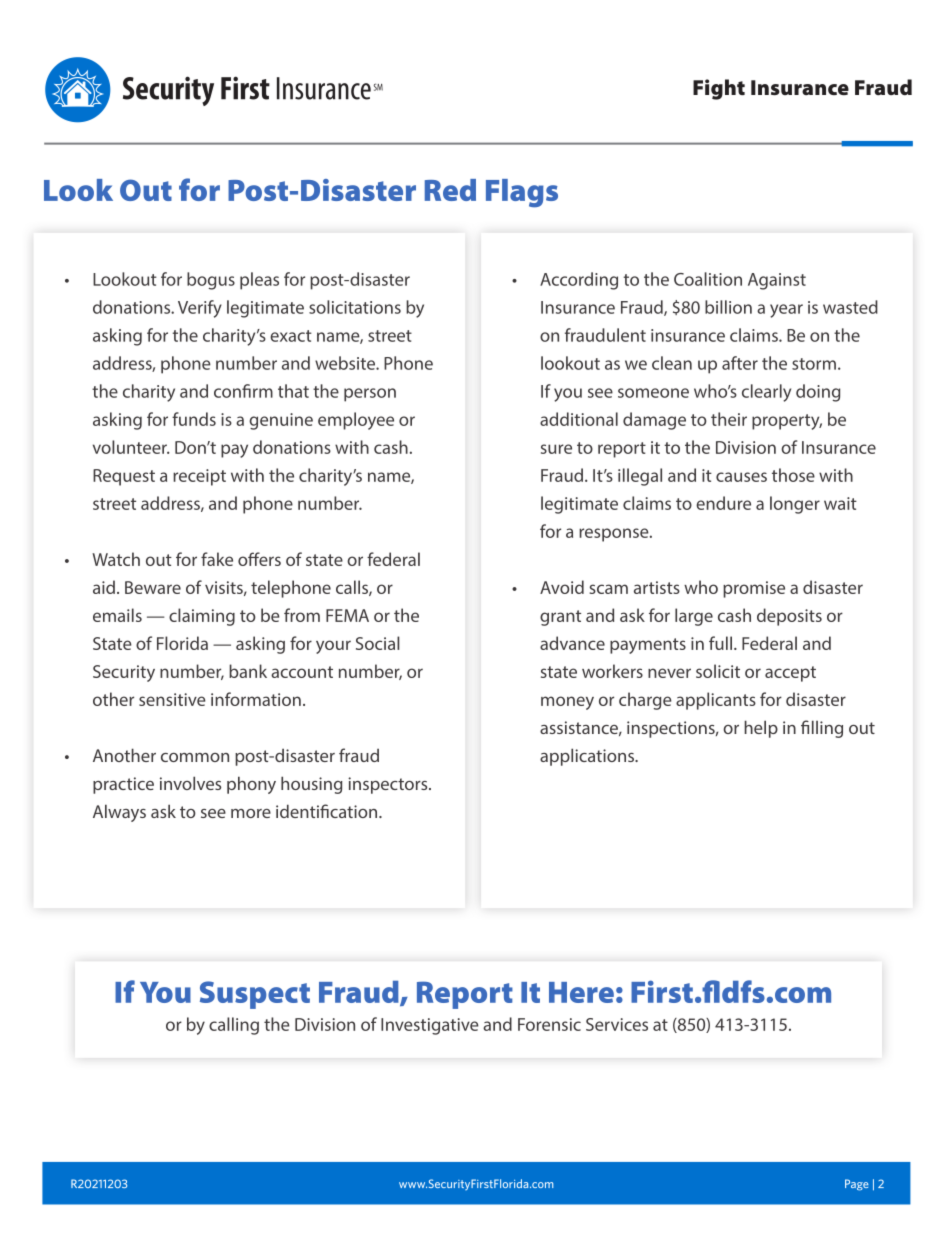 The width and height of the screenshot is (952, 1233). What do you see at coordinates (450, 190) in the screenshot?
I see `Red` at bounding box center [450, 190].
